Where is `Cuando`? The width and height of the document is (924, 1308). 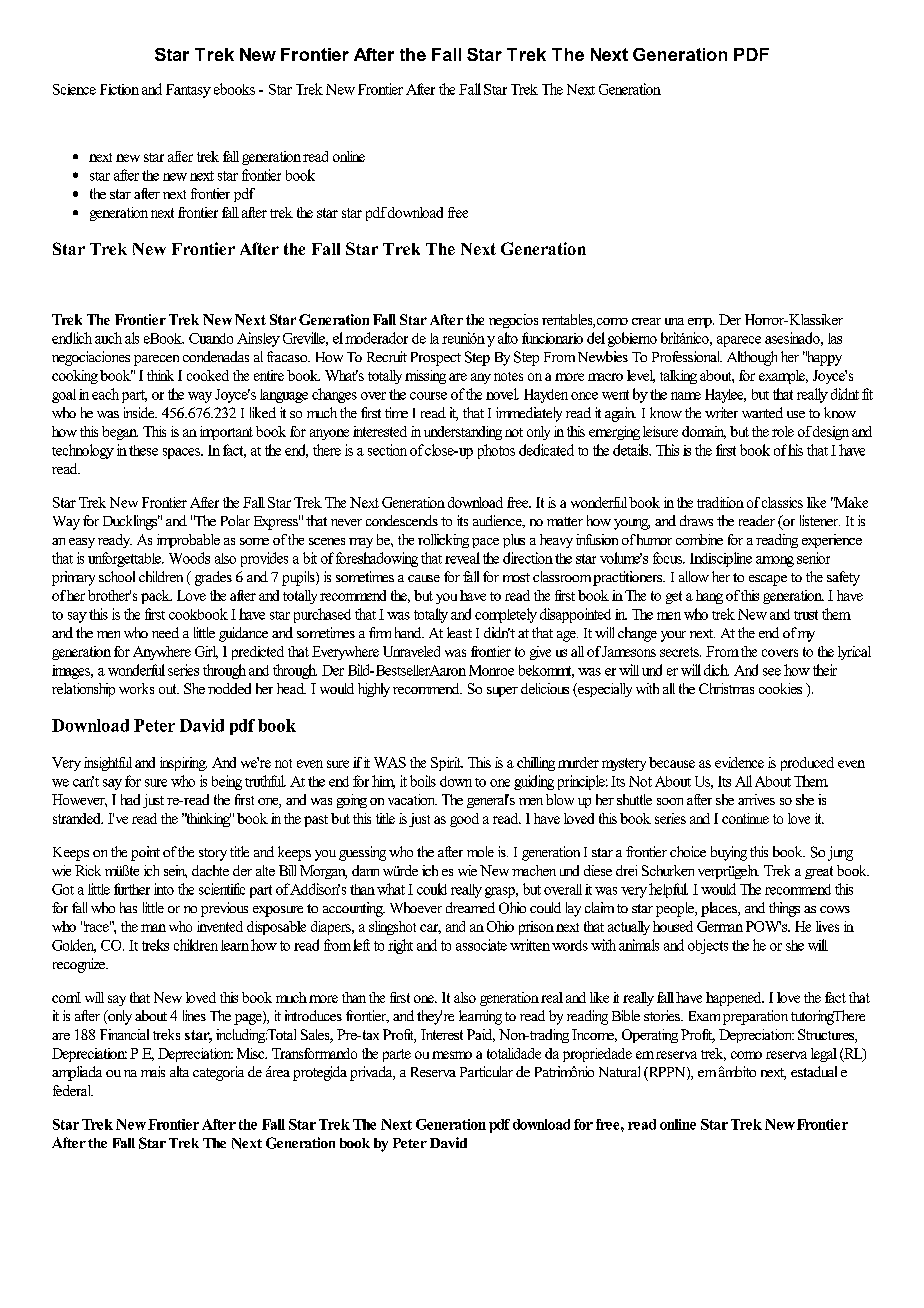 Cuando is located at coordinates (211, 338).
